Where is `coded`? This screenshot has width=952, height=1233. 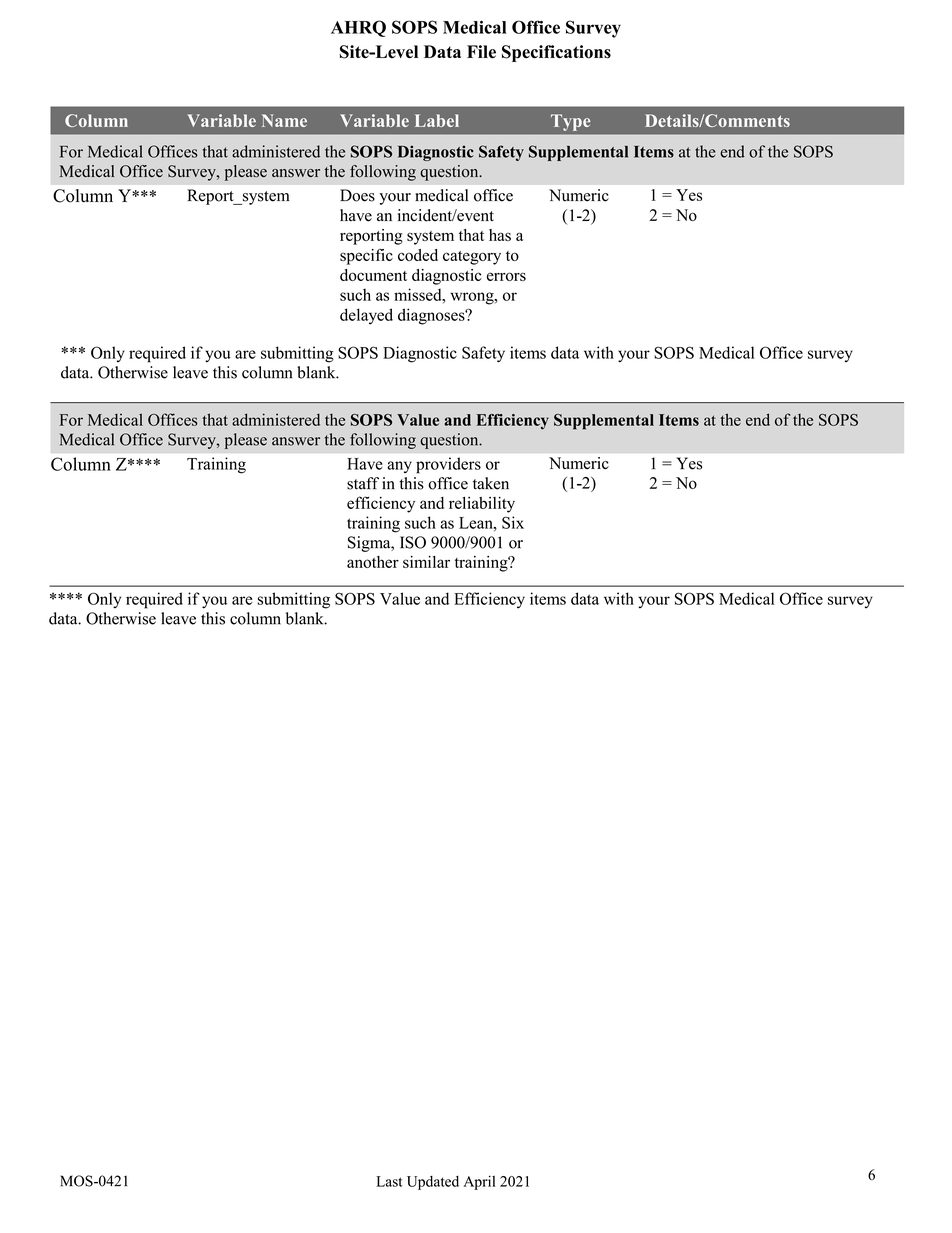
coded is located at coordinates (418, 255).
